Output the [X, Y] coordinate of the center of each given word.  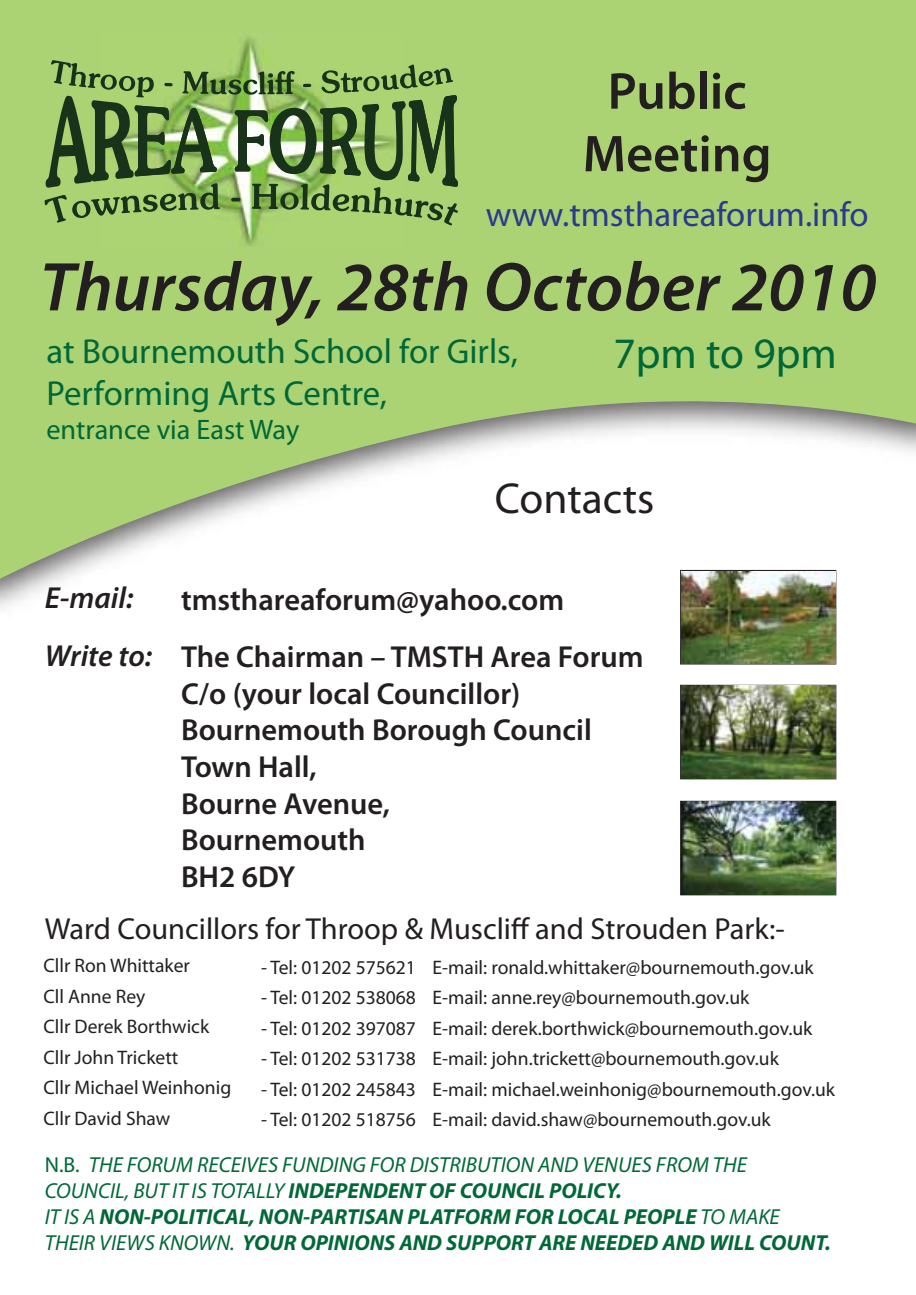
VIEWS [128, 1242]
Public [678, 90]
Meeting [676, 158]
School [341, 350]
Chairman [300, 656]
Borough [429, 732]
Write [79, 656]
